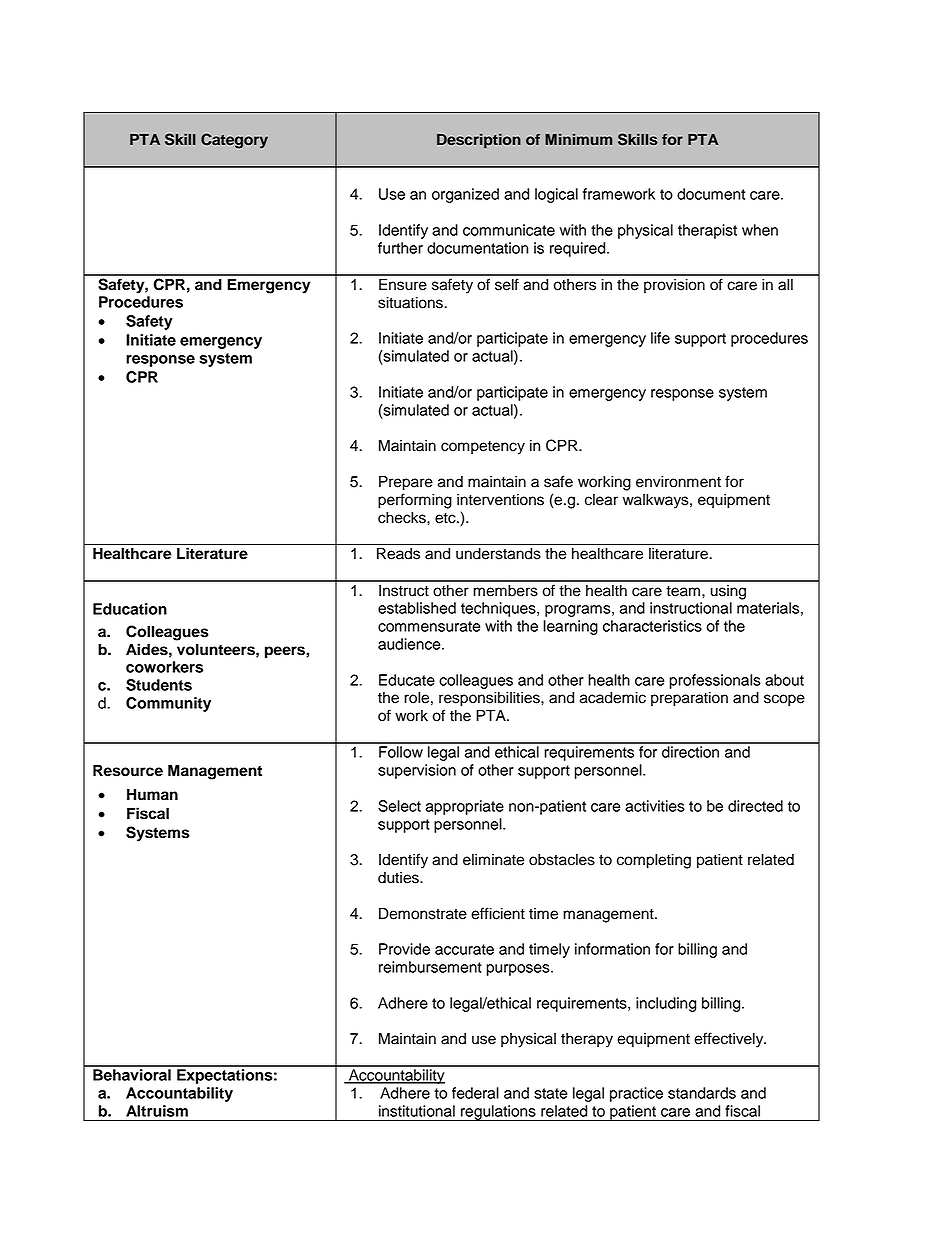 This image has width=952, height=1233. What do you see at coordinates (157, 1111) in the image?
I see `Altruism` at bounding box center [157, 1111].
